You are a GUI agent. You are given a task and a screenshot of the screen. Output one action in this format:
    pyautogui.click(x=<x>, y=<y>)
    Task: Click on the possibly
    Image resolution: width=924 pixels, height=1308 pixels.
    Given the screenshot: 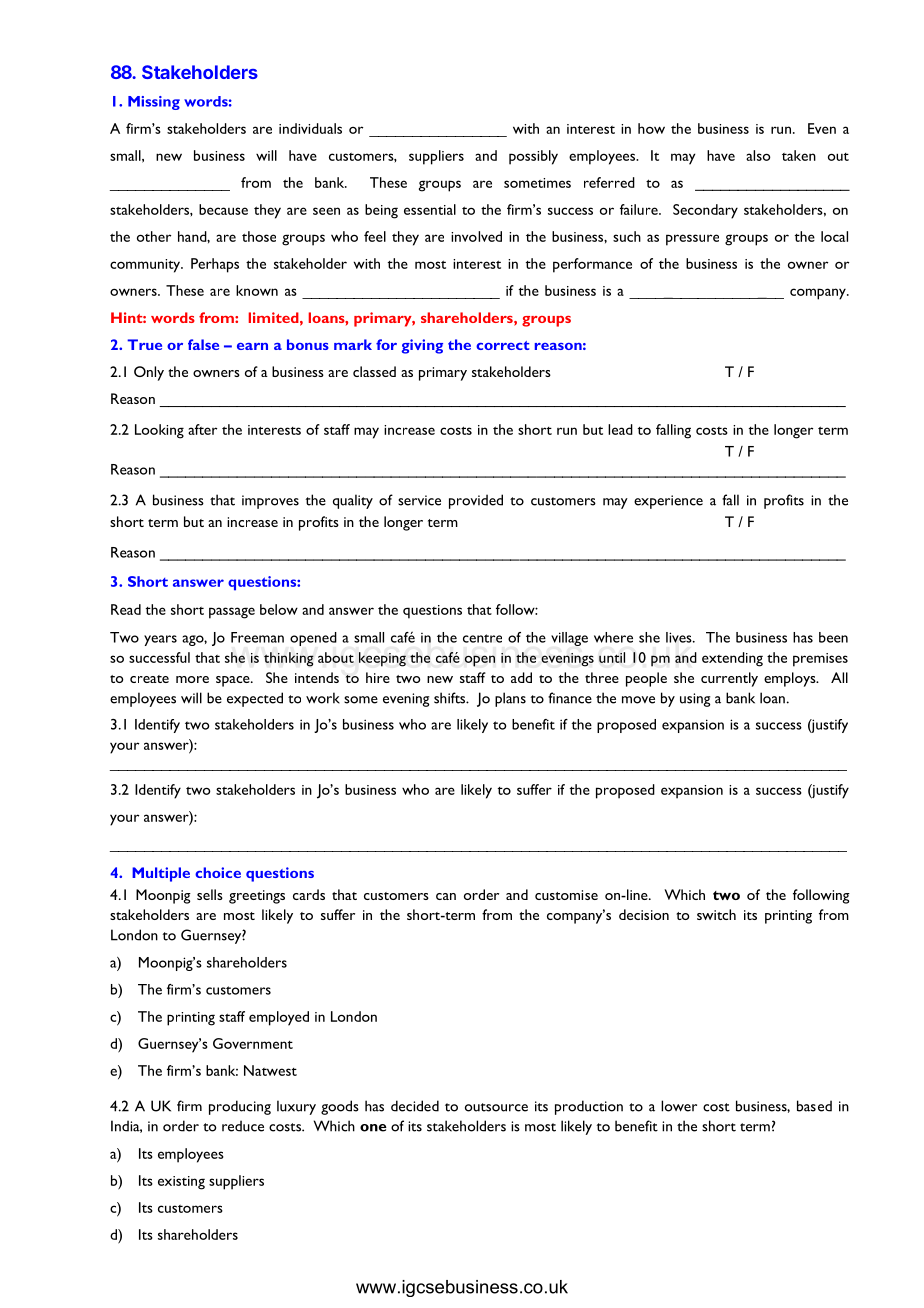 What is the action you would take?
    pyautogui.click(x=533, y=157)
